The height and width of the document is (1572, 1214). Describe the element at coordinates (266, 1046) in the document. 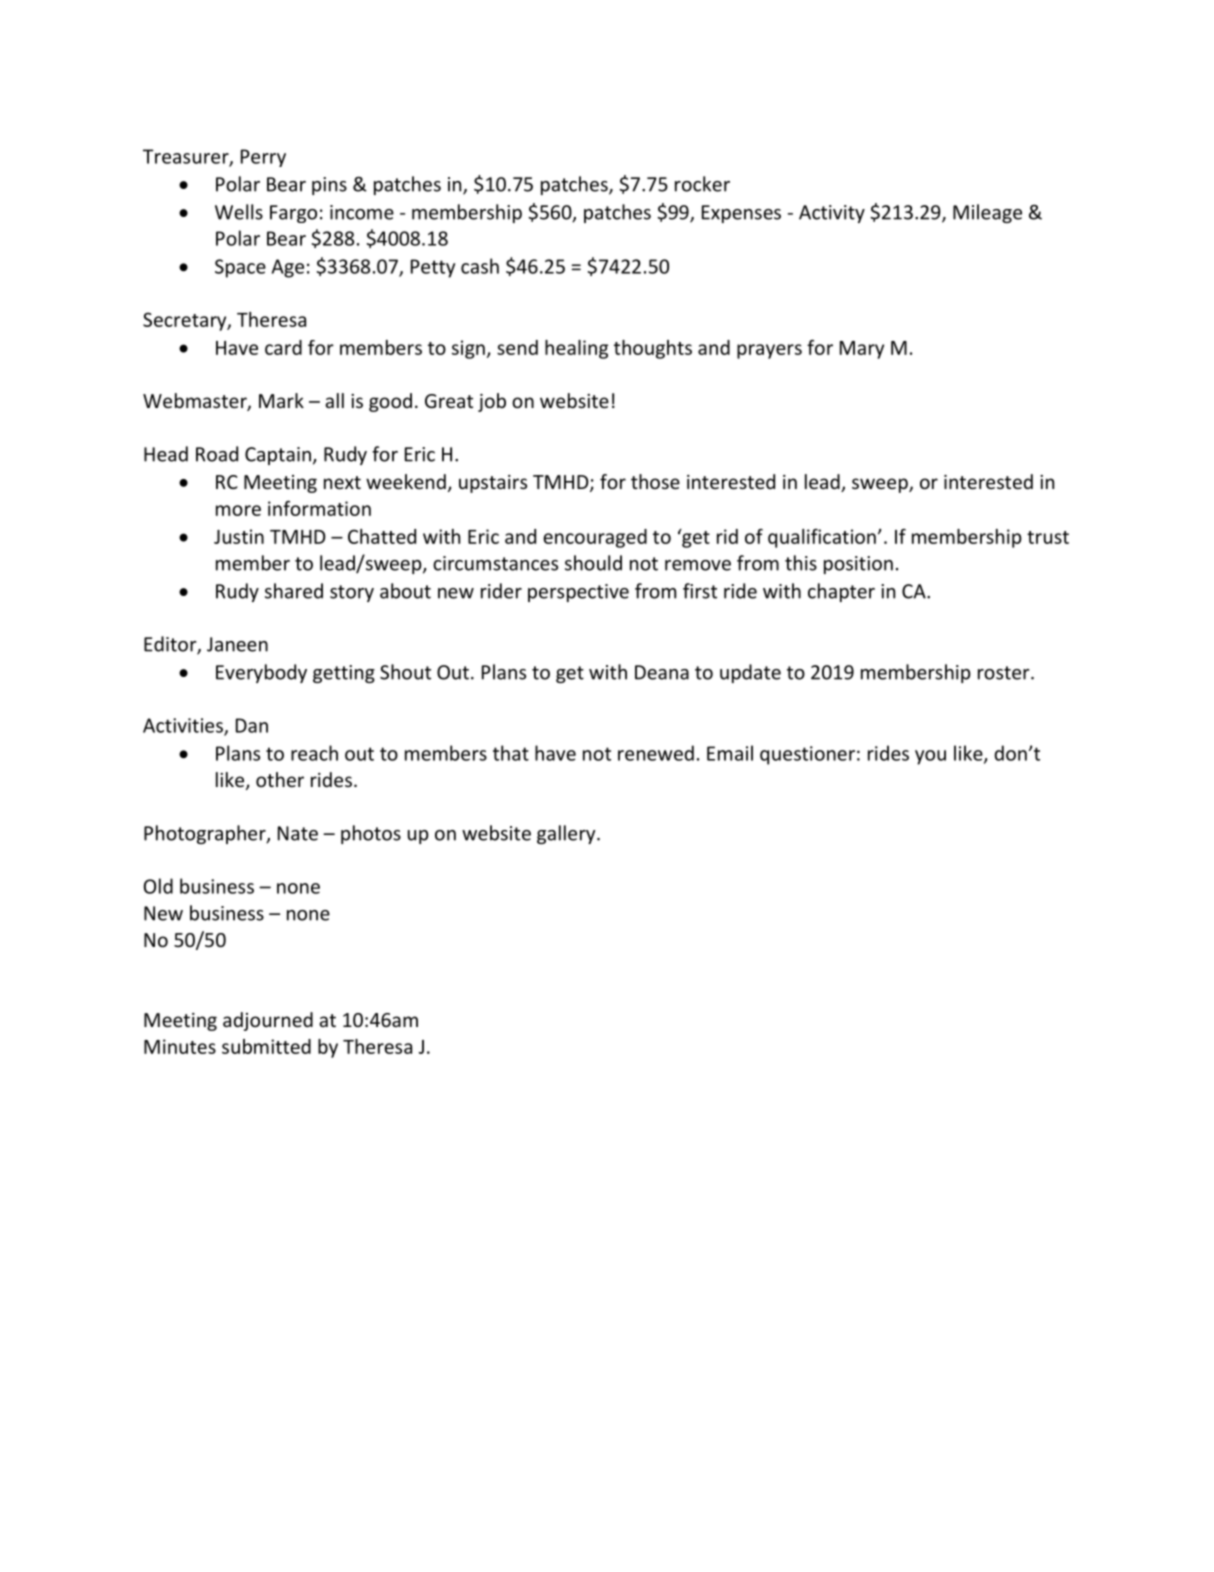

I see `submitted` at that location.
